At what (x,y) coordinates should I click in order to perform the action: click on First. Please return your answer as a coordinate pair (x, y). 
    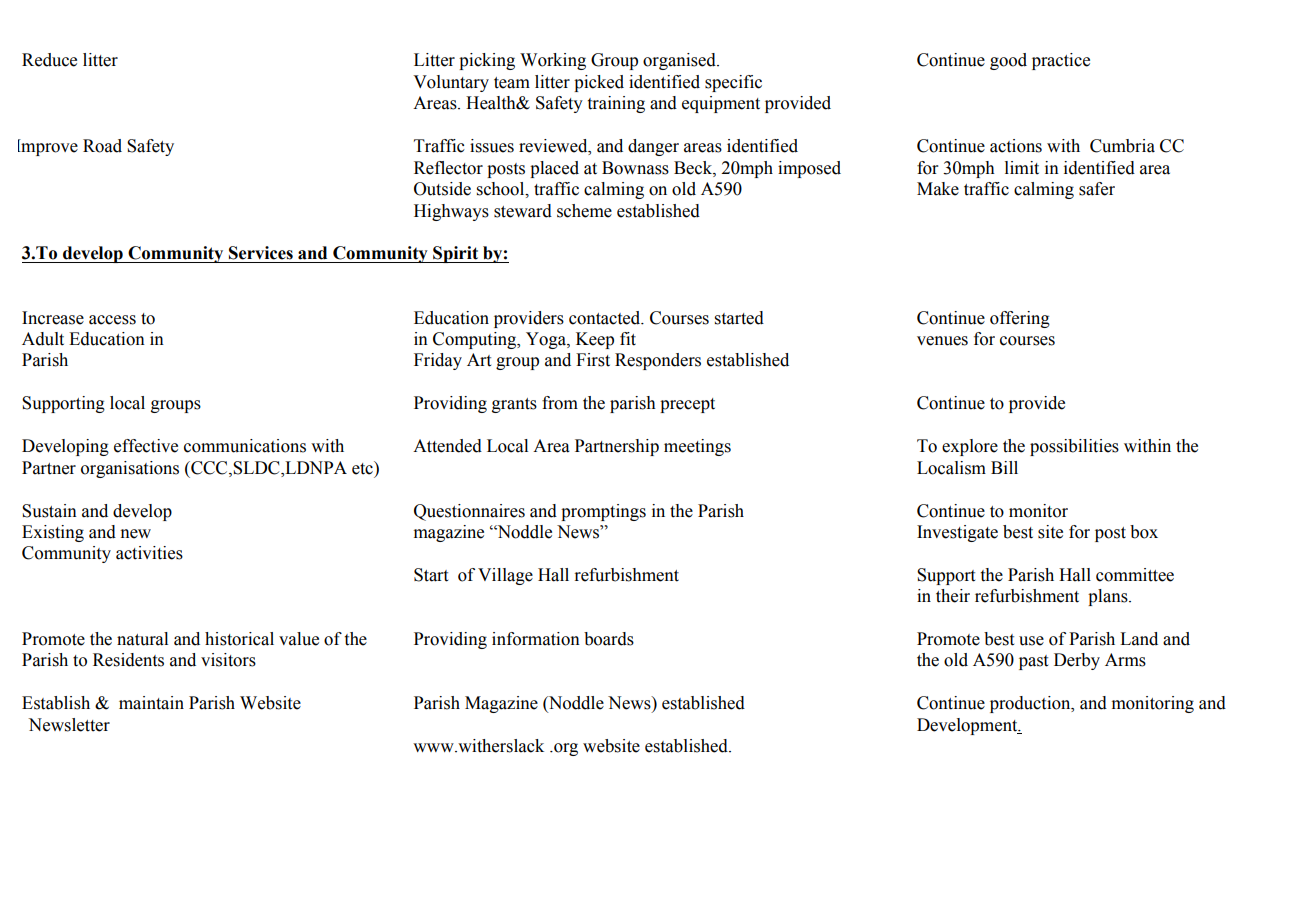
    Looking at the image, I should click on (593, 360).
